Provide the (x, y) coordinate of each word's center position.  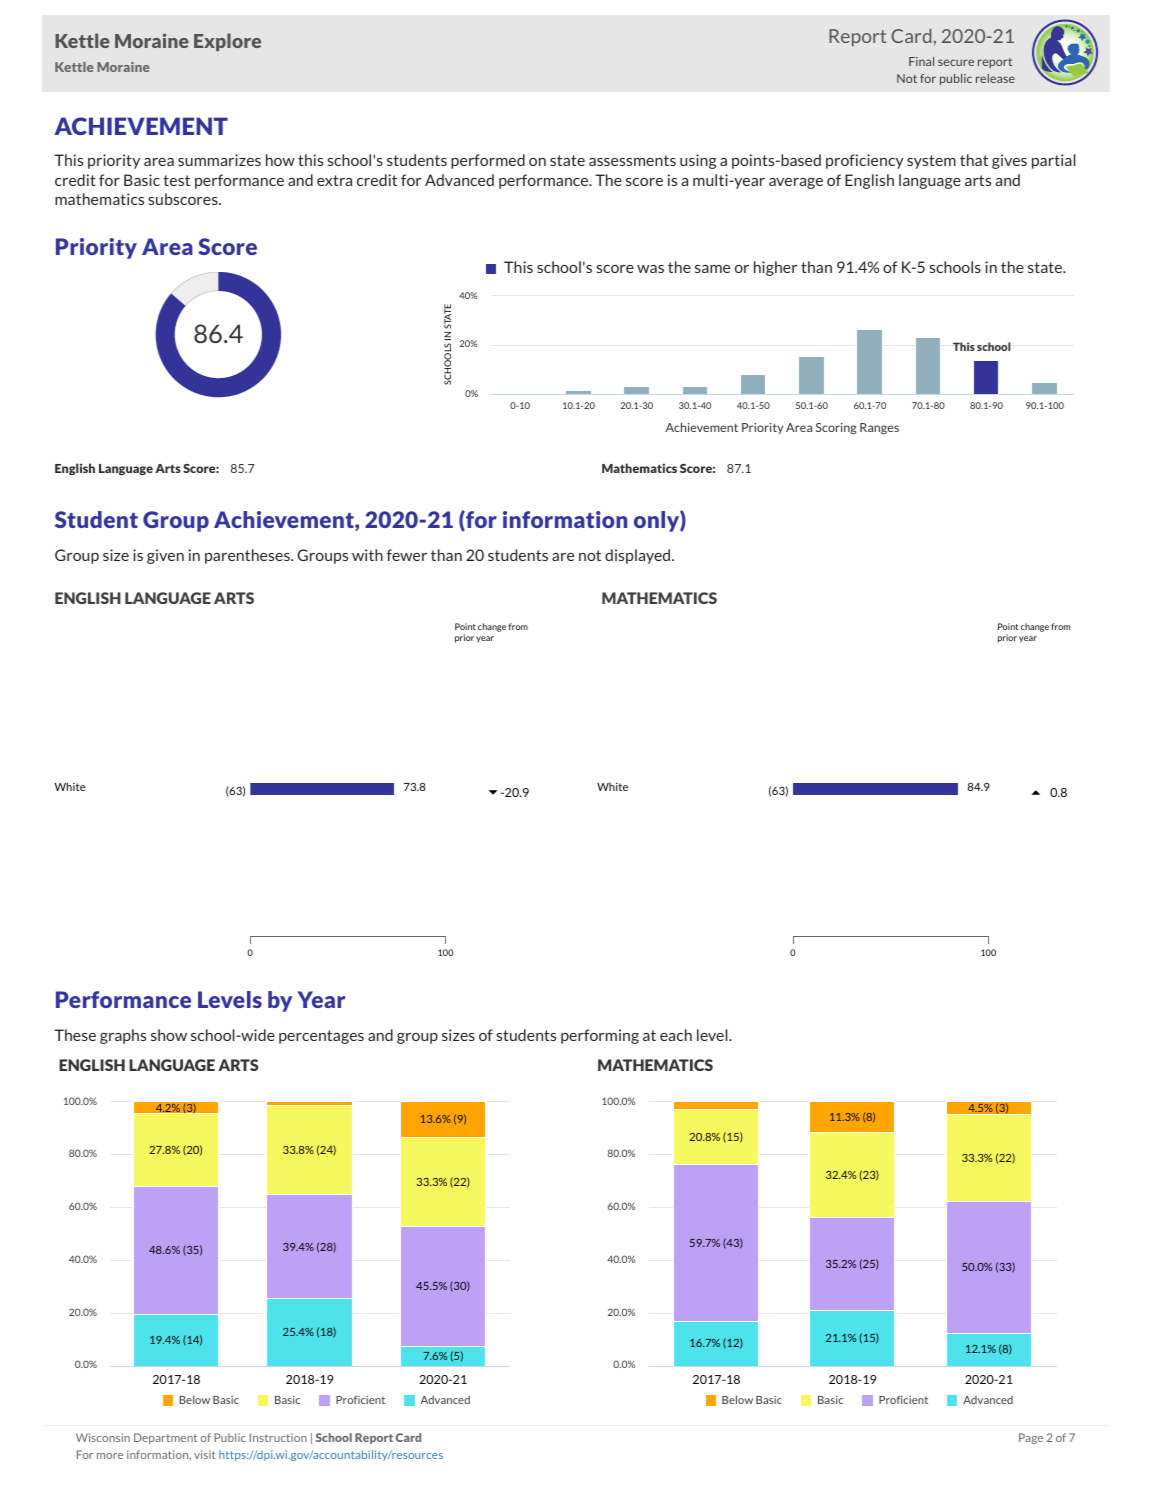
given (165, 556)
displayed (639, 556)
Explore (227, 42)
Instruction (278, 1437)
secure (956, 62)
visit (205, 1454)
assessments (632, 160)
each (676, 1035)
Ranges (879, 429)
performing (600, 1036)
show (169, 1035)
